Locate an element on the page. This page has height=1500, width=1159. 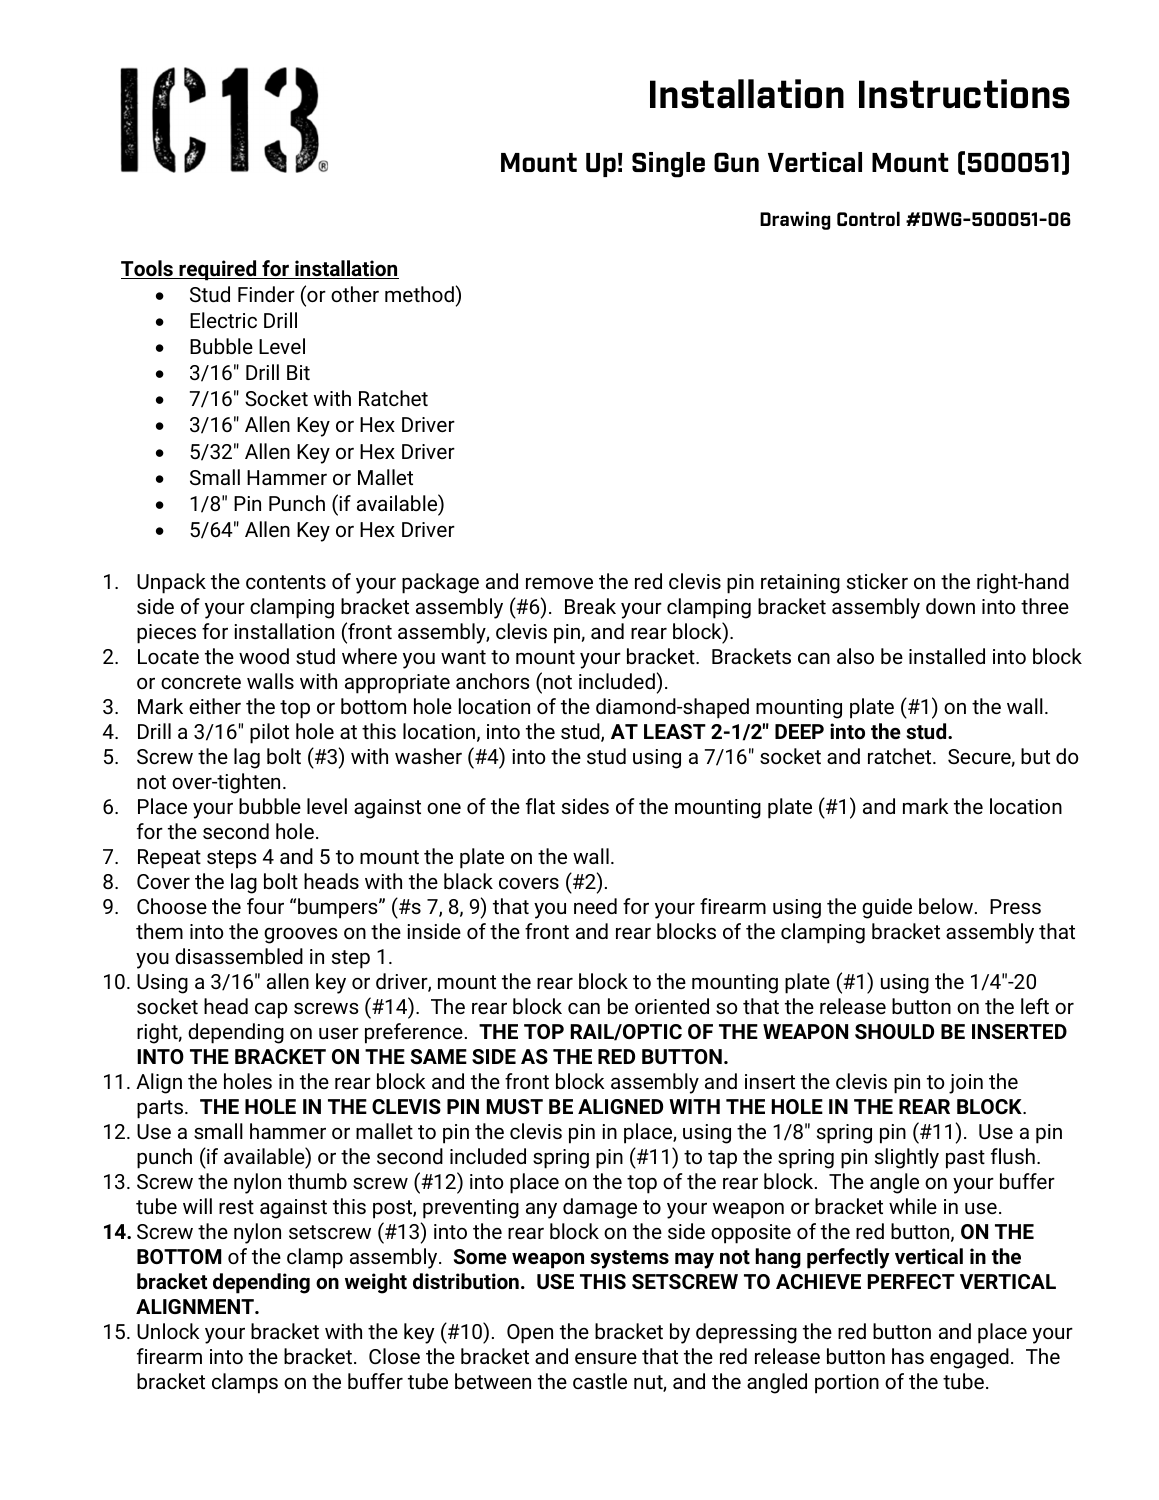
Single is located at coordinates (668, 165).
